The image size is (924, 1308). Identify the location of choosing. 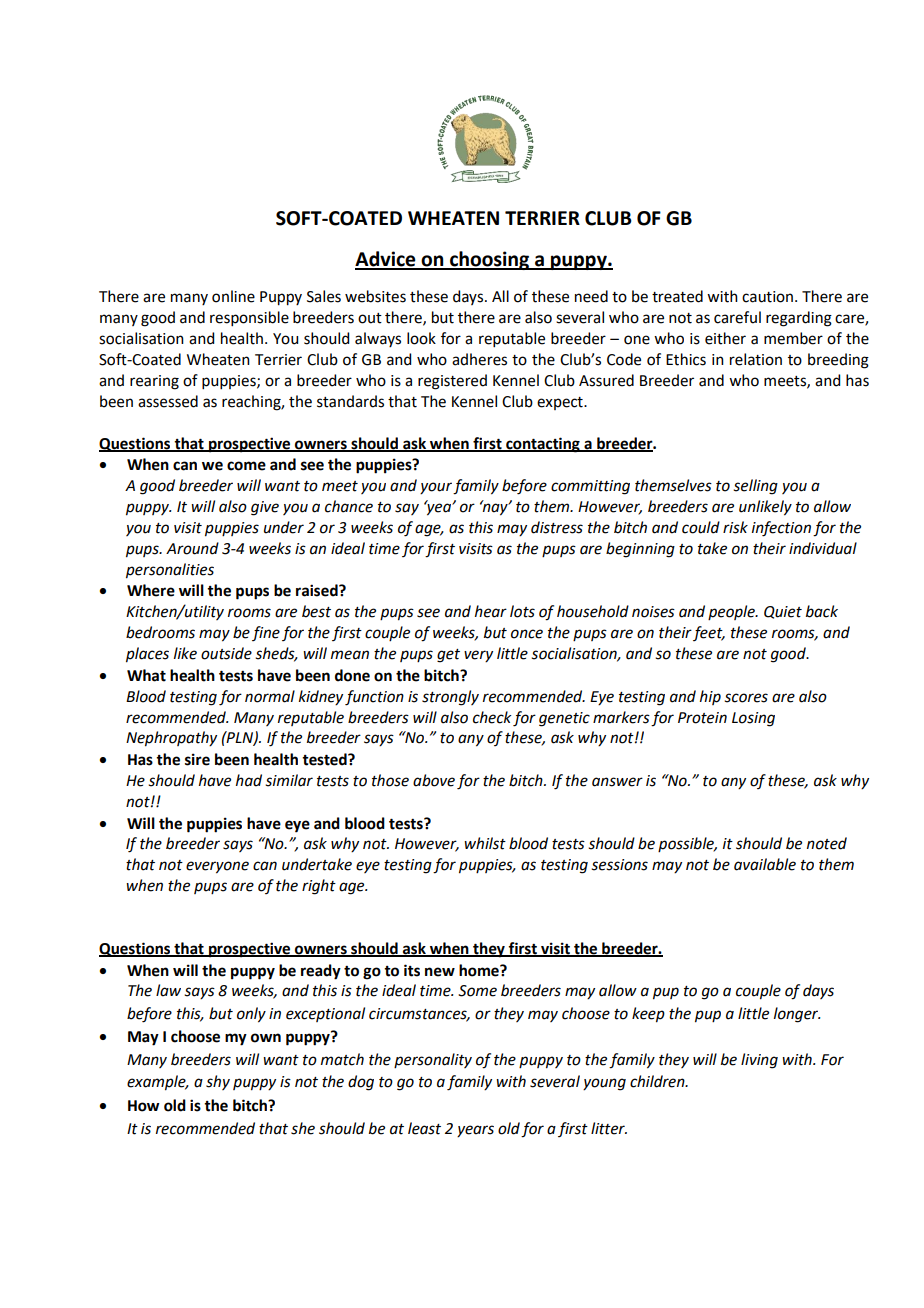
(489, 260).
